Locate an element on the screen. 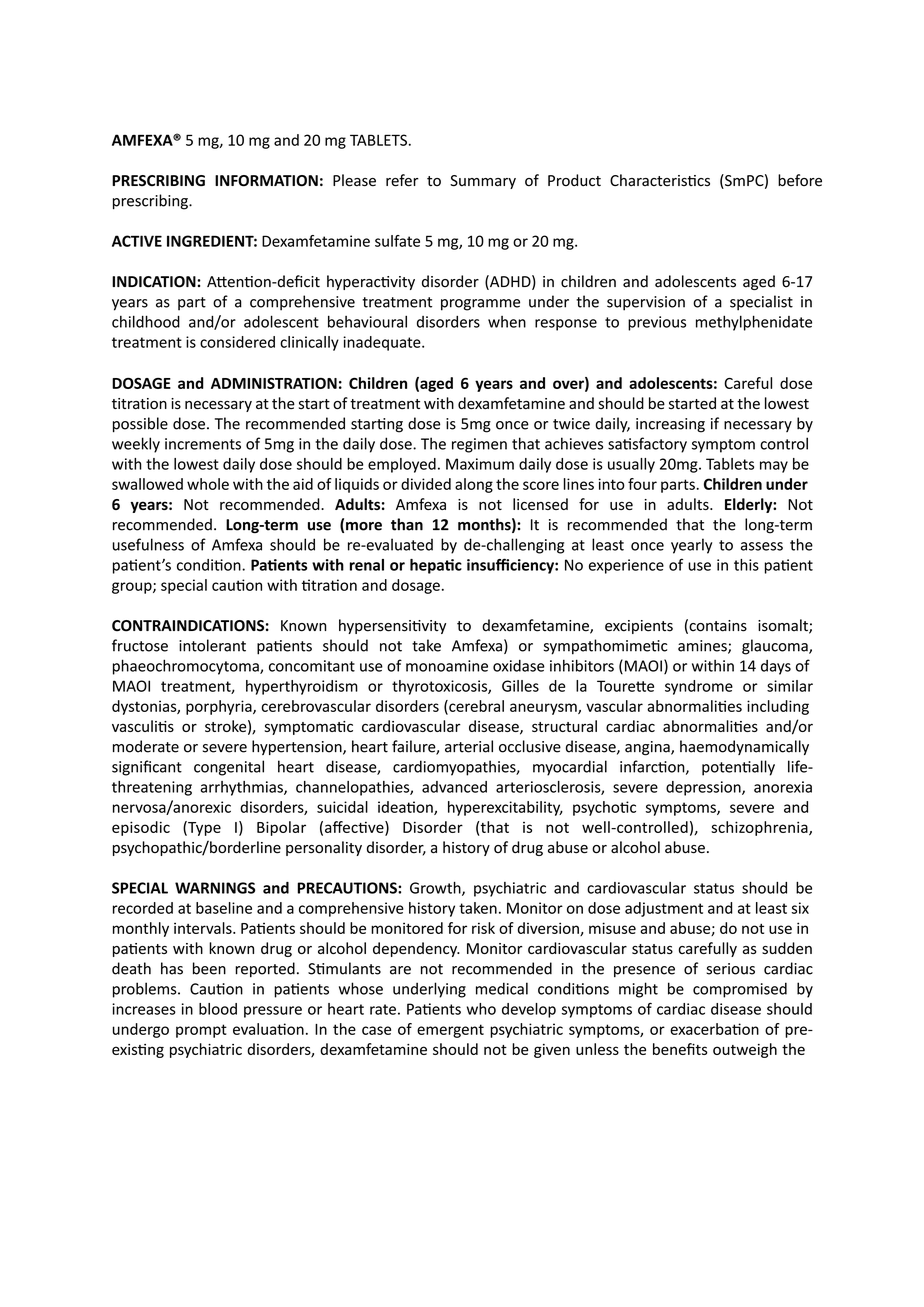  prompt is located at coordinates (201, 1031).
